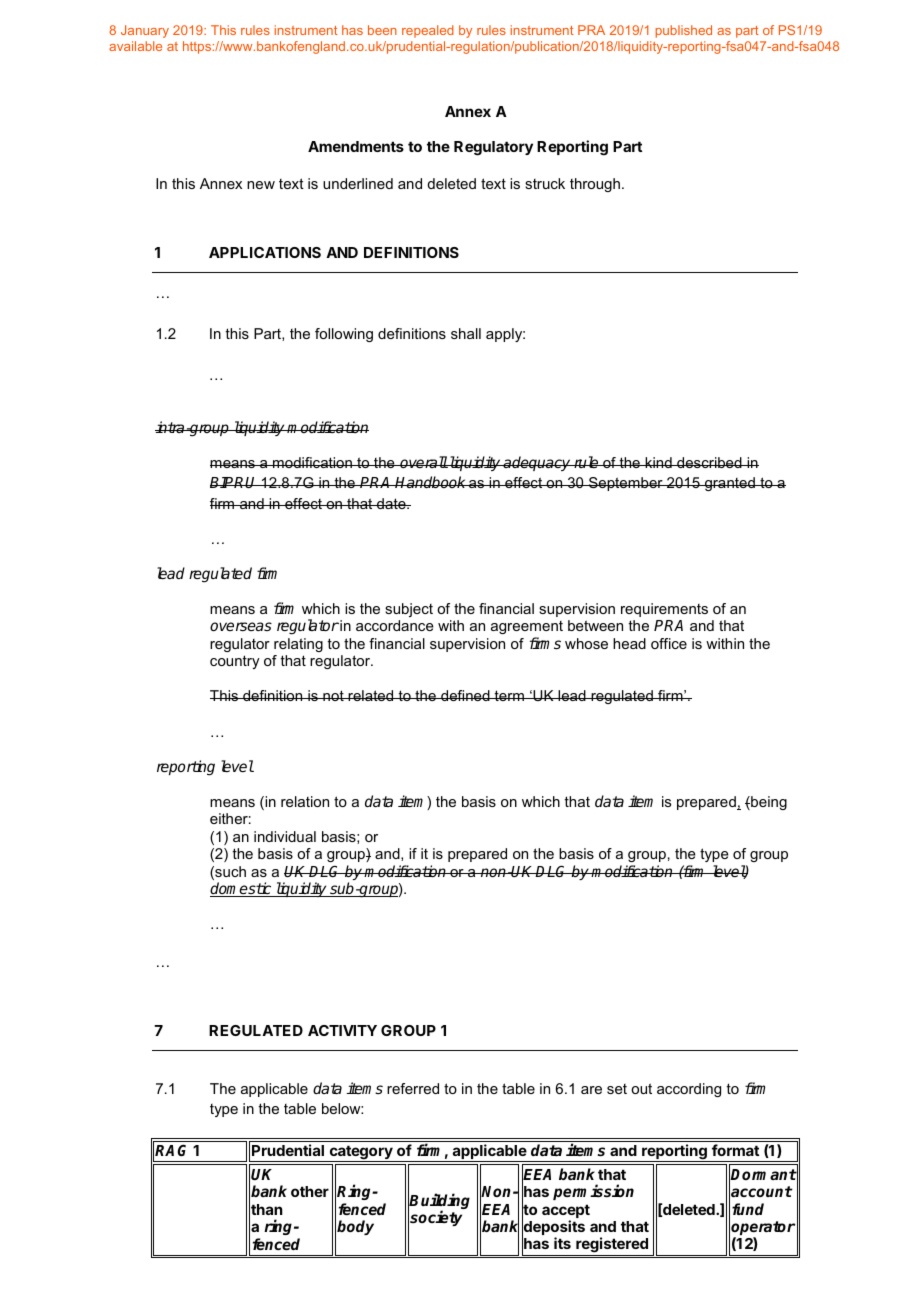 The height and width of the page is (1316, 903). I want to click on other, so click(310, 1191).
